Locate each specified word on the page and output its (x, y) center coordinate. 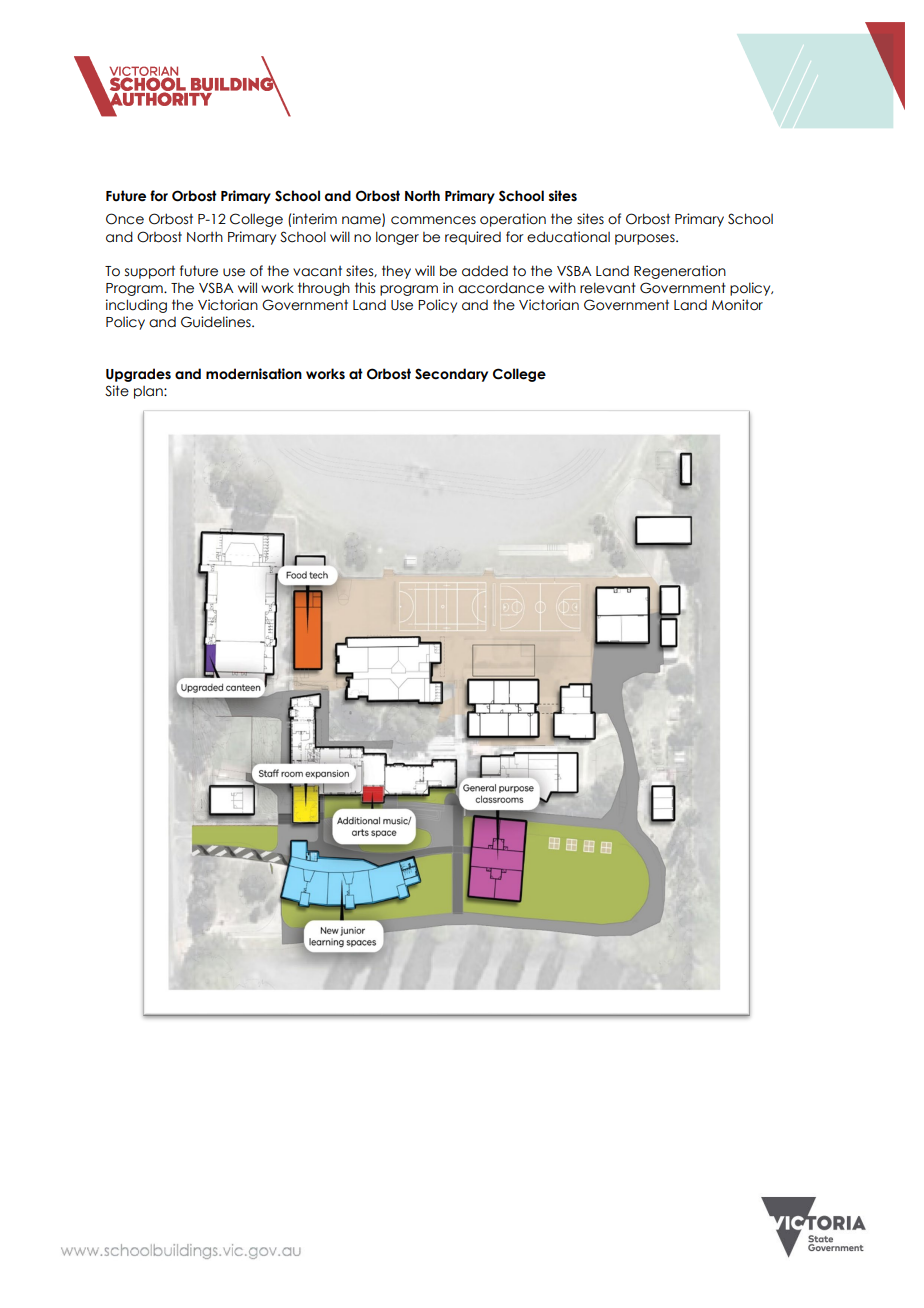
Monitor (737, 305)
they (396, 272)
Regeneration (680, 272)
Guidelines (217, 322)
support (150, 272)
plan (149, 392)
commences (433, 220)
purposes (646, 239)
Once (125, 219)
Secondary (451, 375)
